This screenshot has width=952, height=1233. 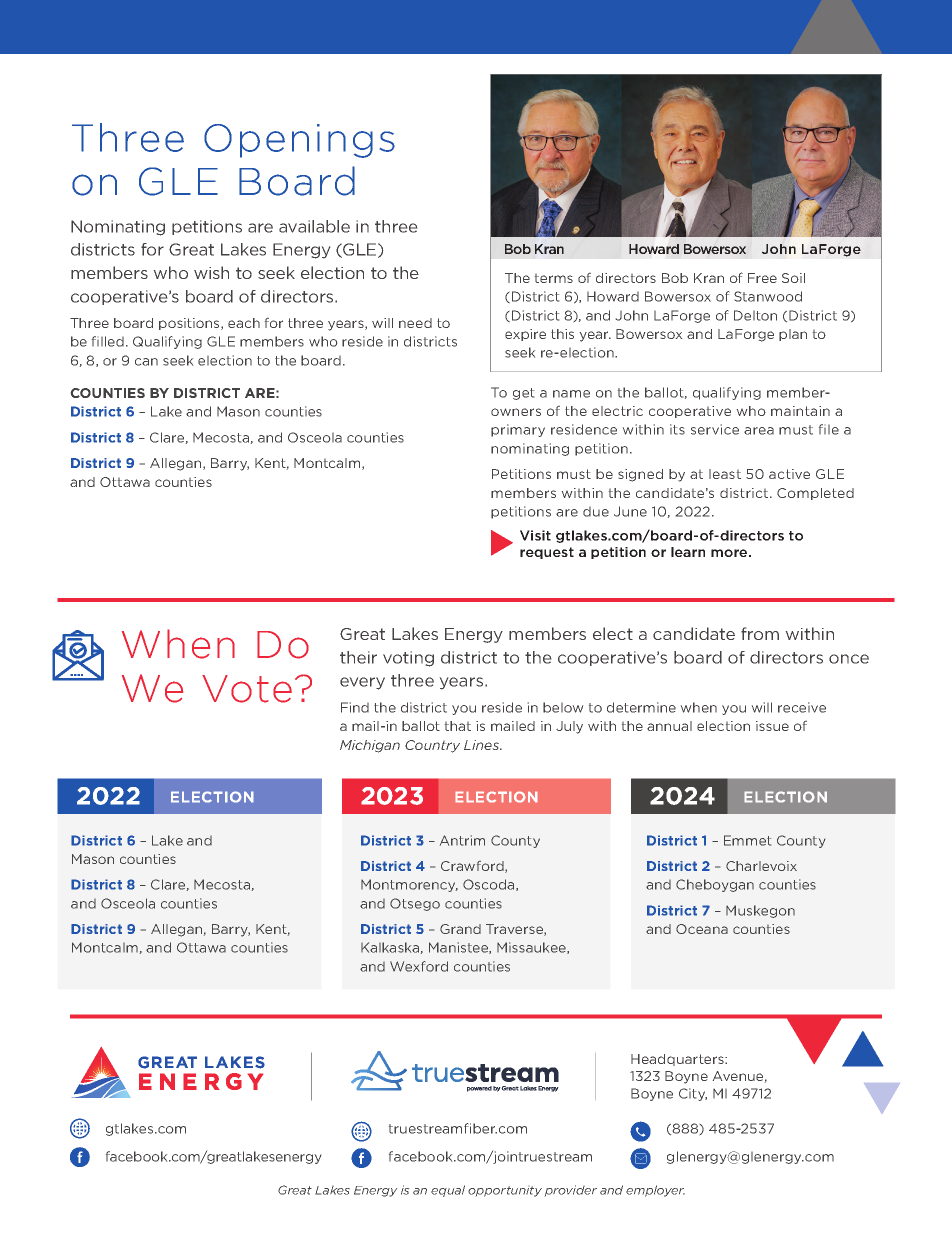 What do you see at coordinates (448, 1191) in the screenshot?
I see `equal` at bounding box center [448, 1191].
